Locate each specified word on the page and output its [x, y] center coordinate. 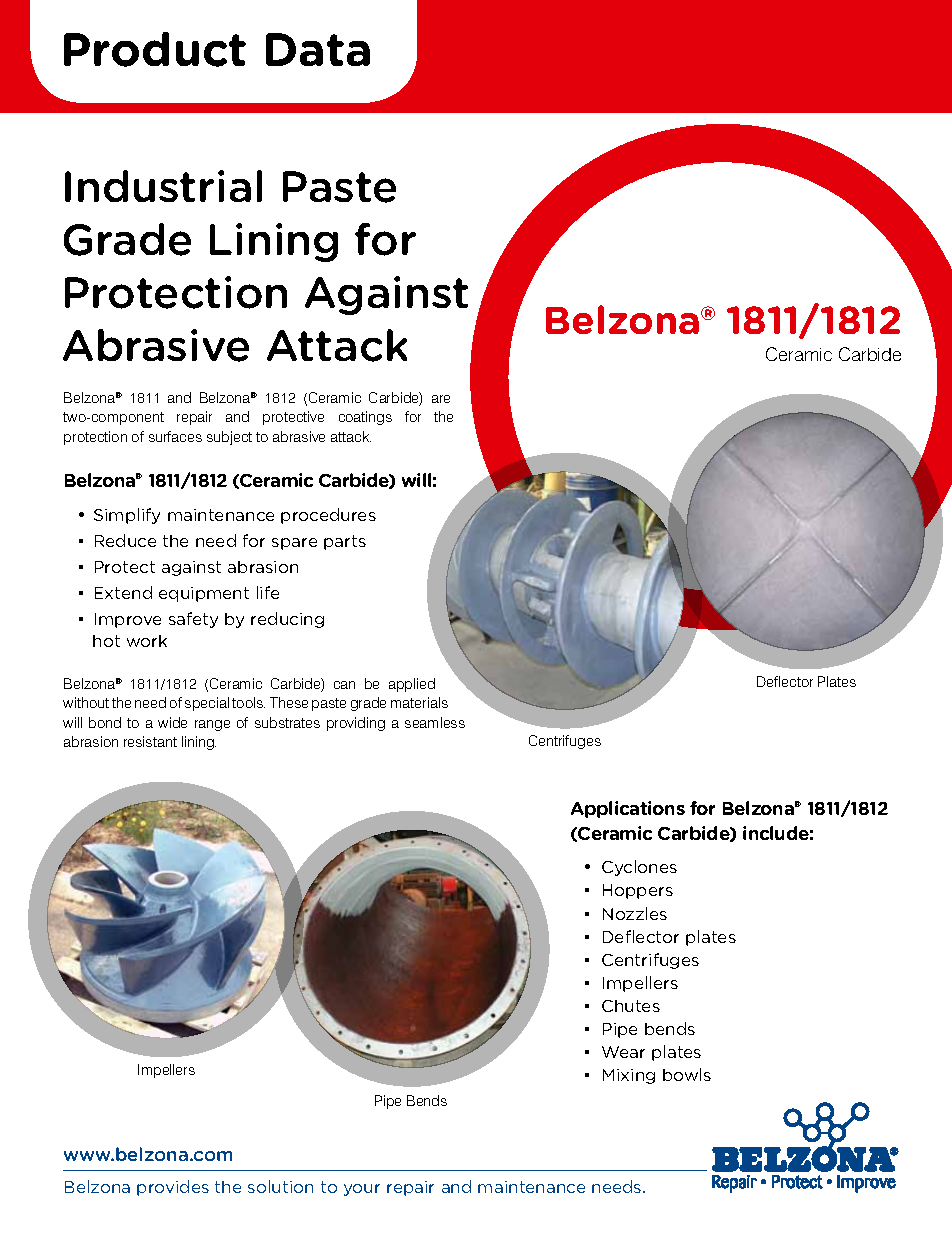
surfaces [175, 436]
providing [356, 724]
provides [173, 1188]
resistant [150, 741]
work [147, 641]
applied [412, 685]
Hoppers [638, 891]
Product [155, 49]
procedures [328, 516]
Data [318, 49]
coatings [365, 418]
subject [229, 438]
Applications [628, 809]
